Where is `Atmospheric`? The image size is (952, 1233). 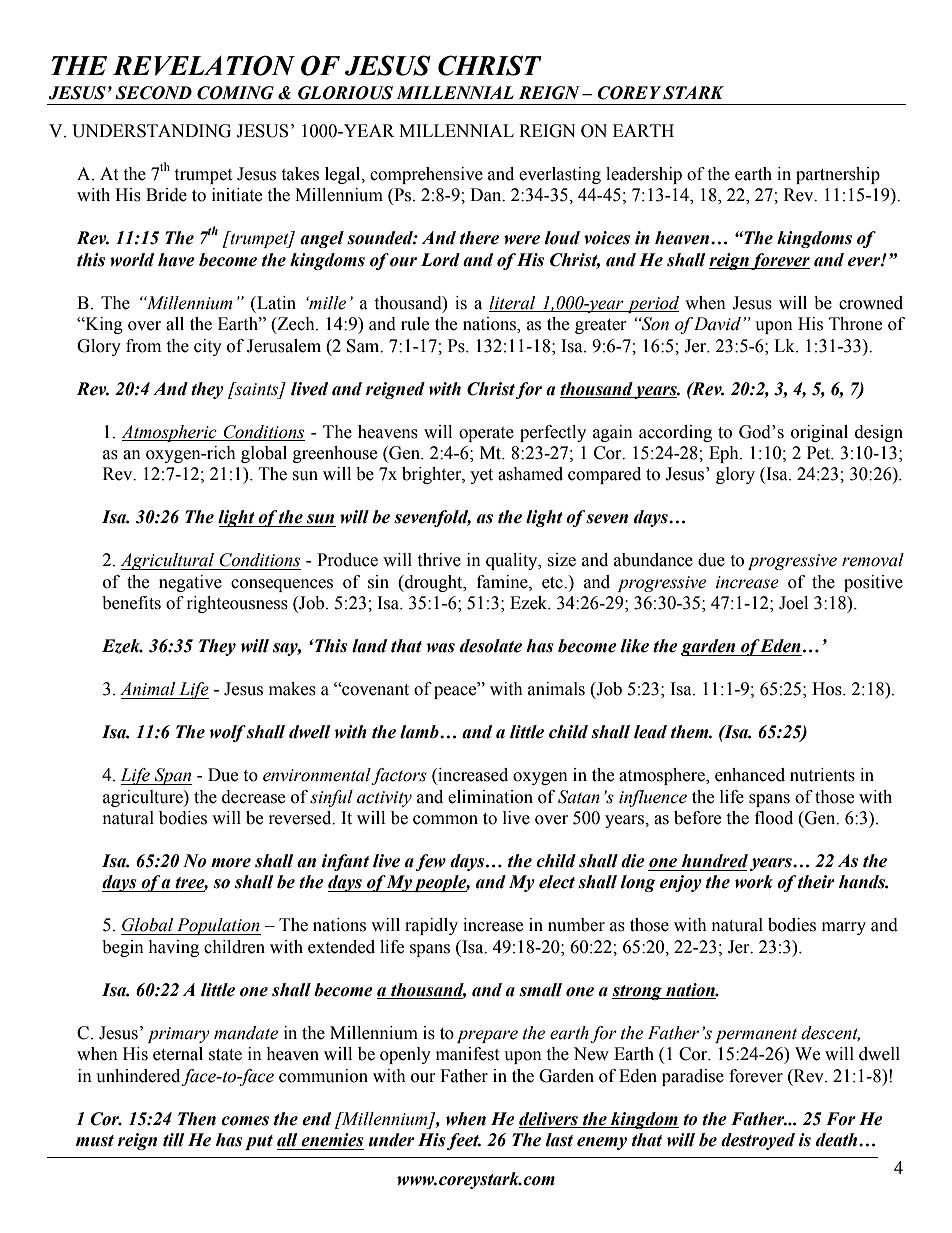 Atmospheric is located at coordinates (170, 433).
